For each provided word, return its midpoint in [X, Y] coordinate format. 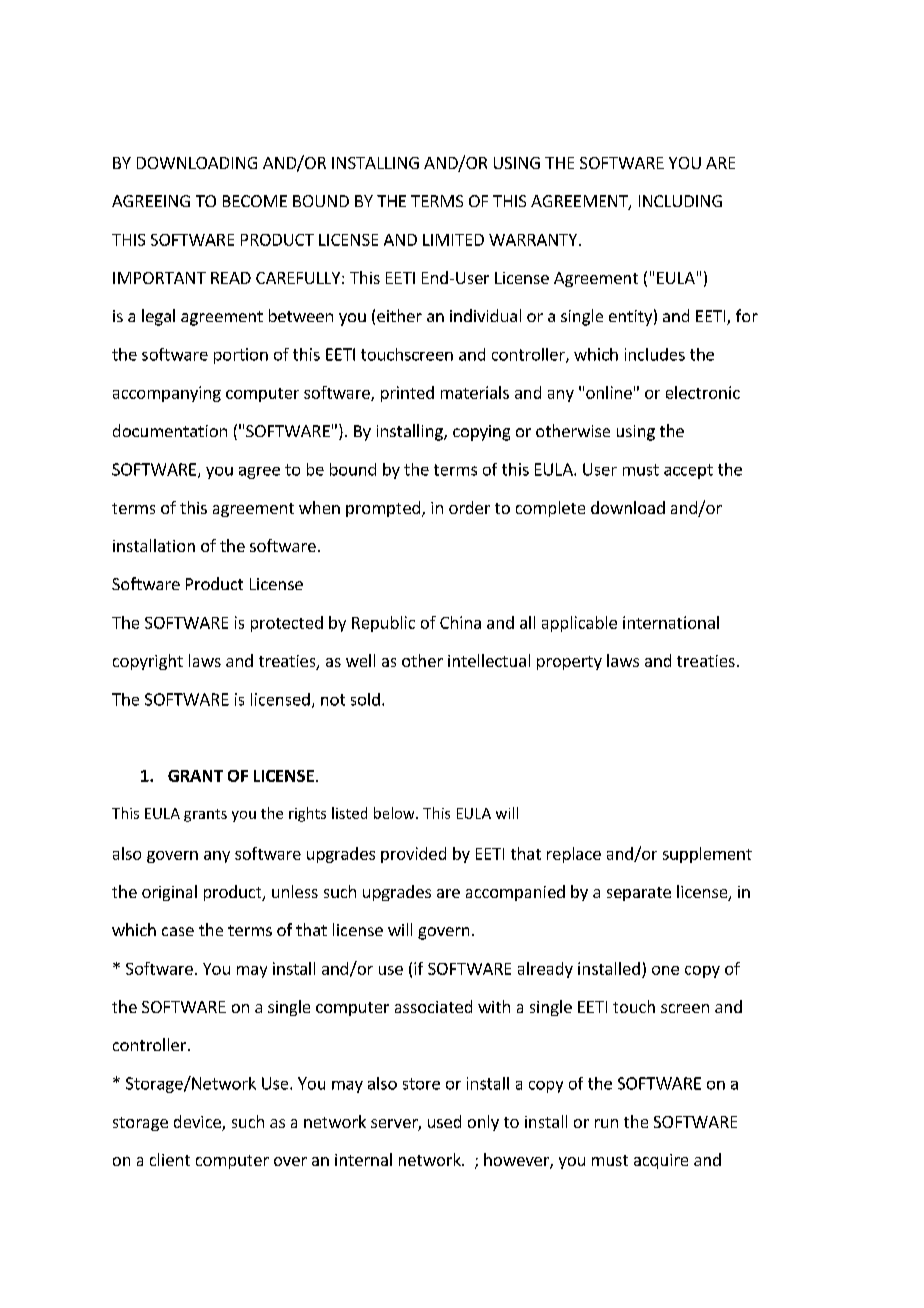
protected [287, 624]
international [671, 622]
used [444, 1121]
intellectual [489, 660]
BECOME [255, 201]
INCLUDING [680, 201]
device [197, 1121]
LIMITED [453, 240]
